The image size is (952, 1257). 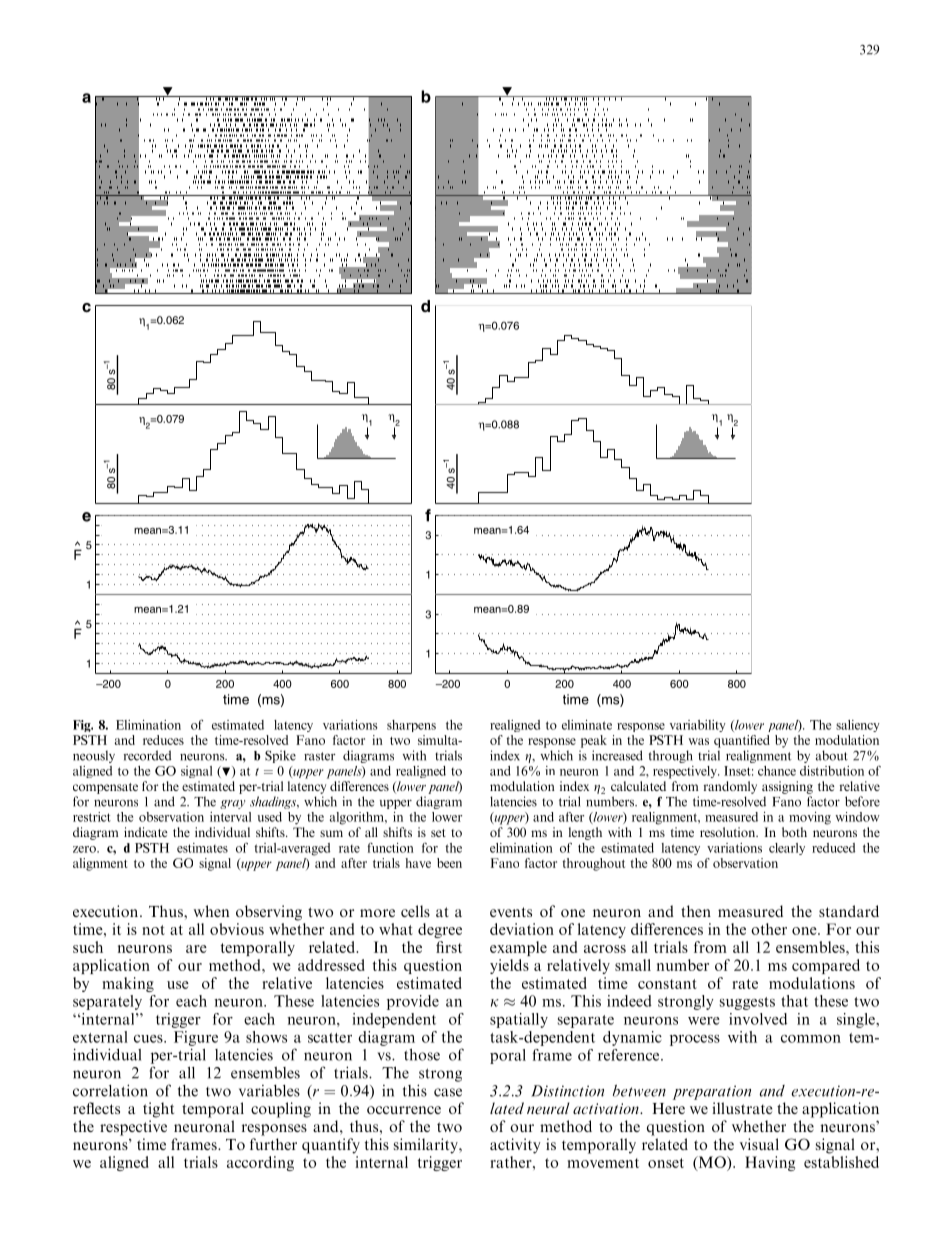 I want to click on other, so click(x=769, y=929).
